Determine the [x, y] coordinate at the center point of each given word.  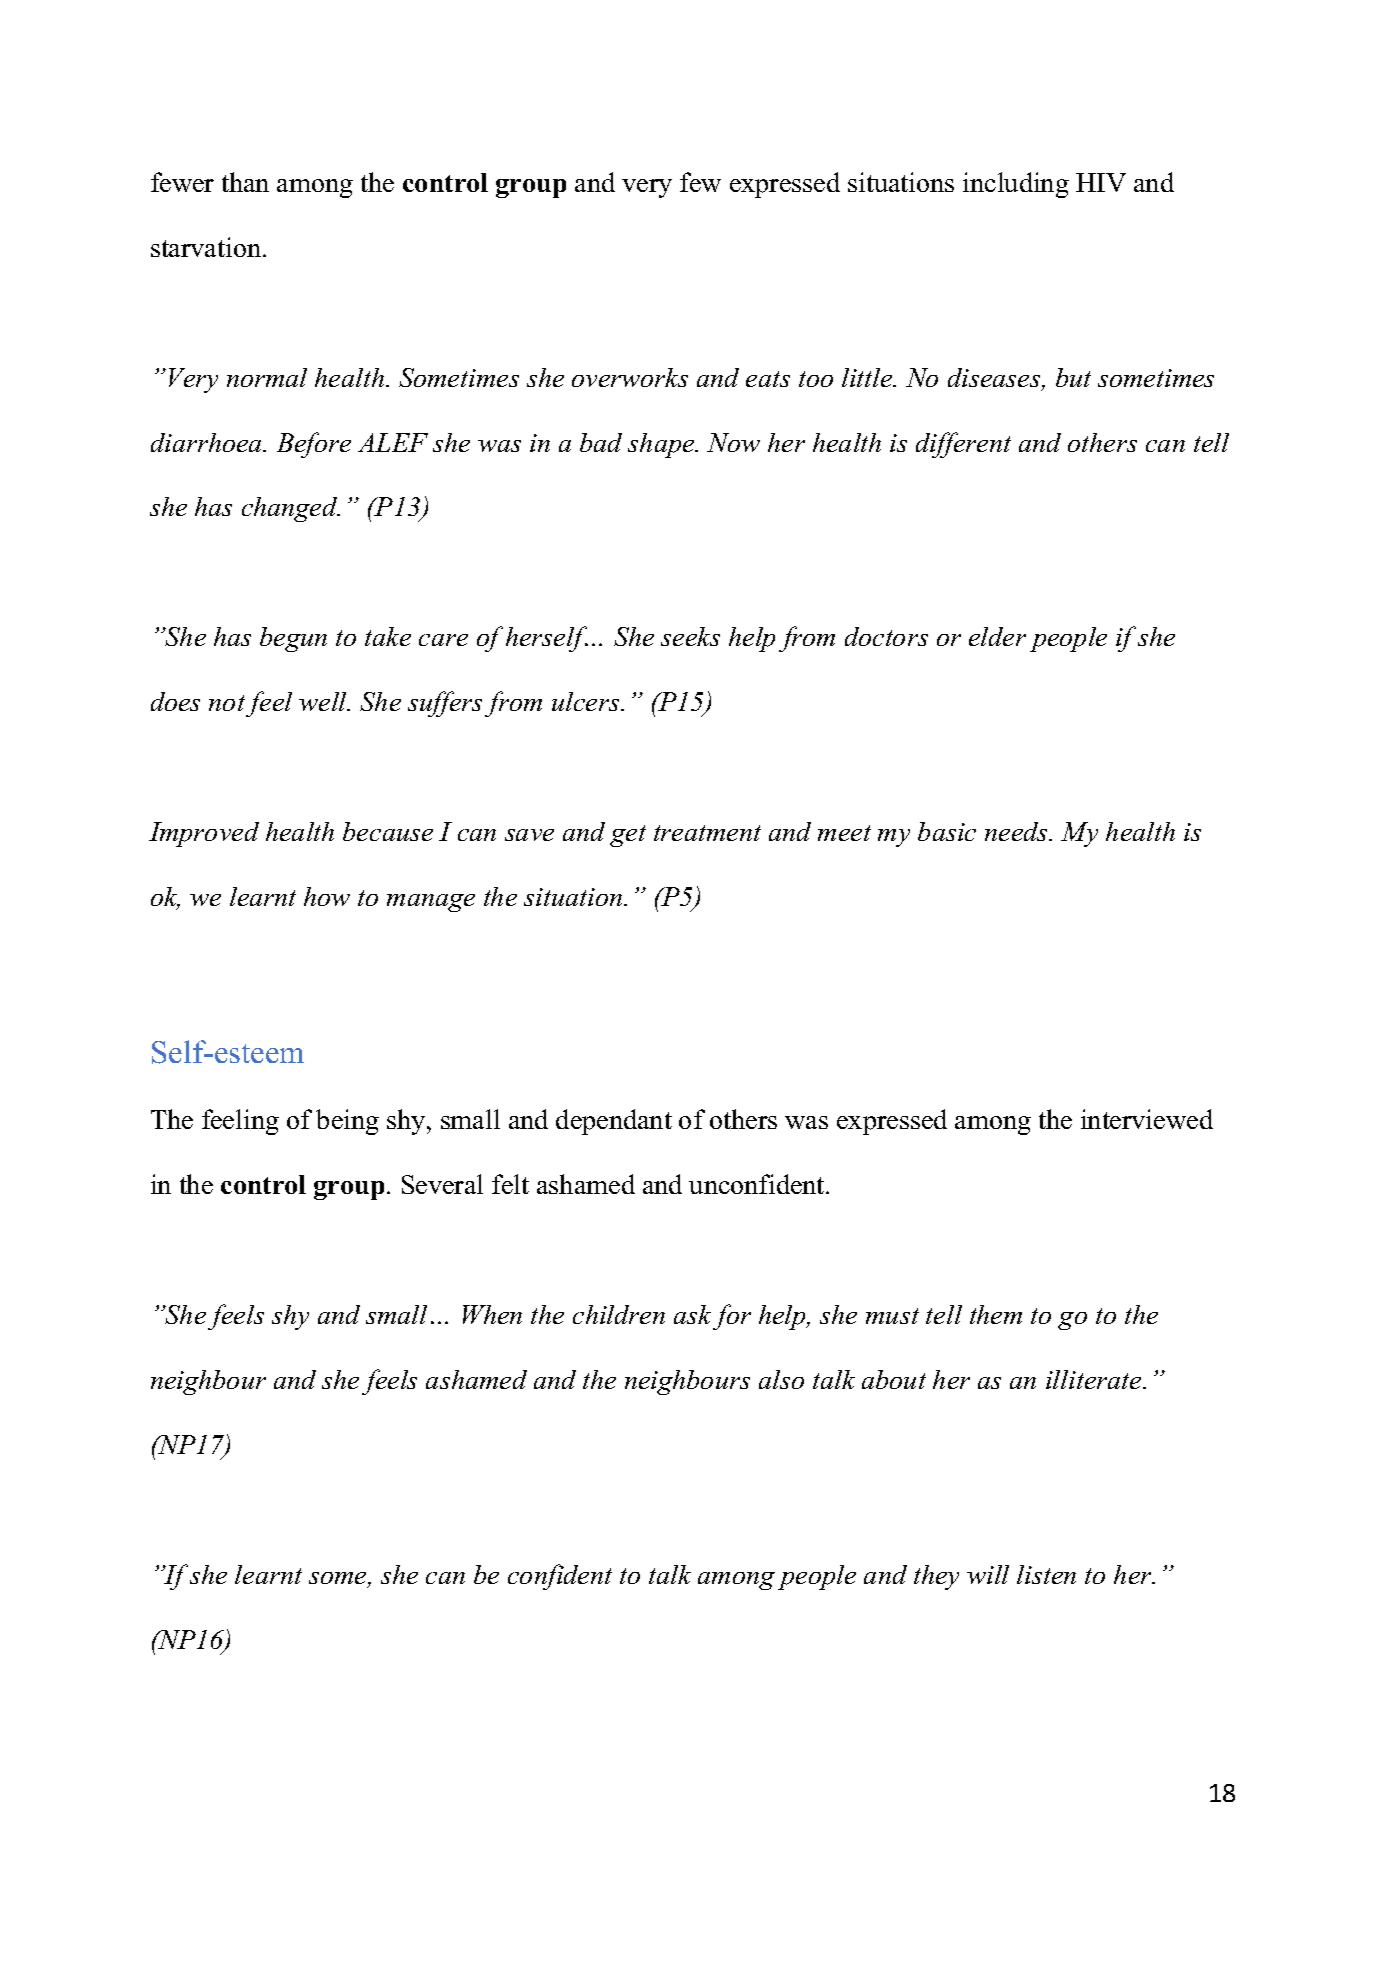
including [1016, 185]
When [492, 1314]
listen [1046, 1574]
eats [768, 379]
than [245, 182]
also [781, 1379]
